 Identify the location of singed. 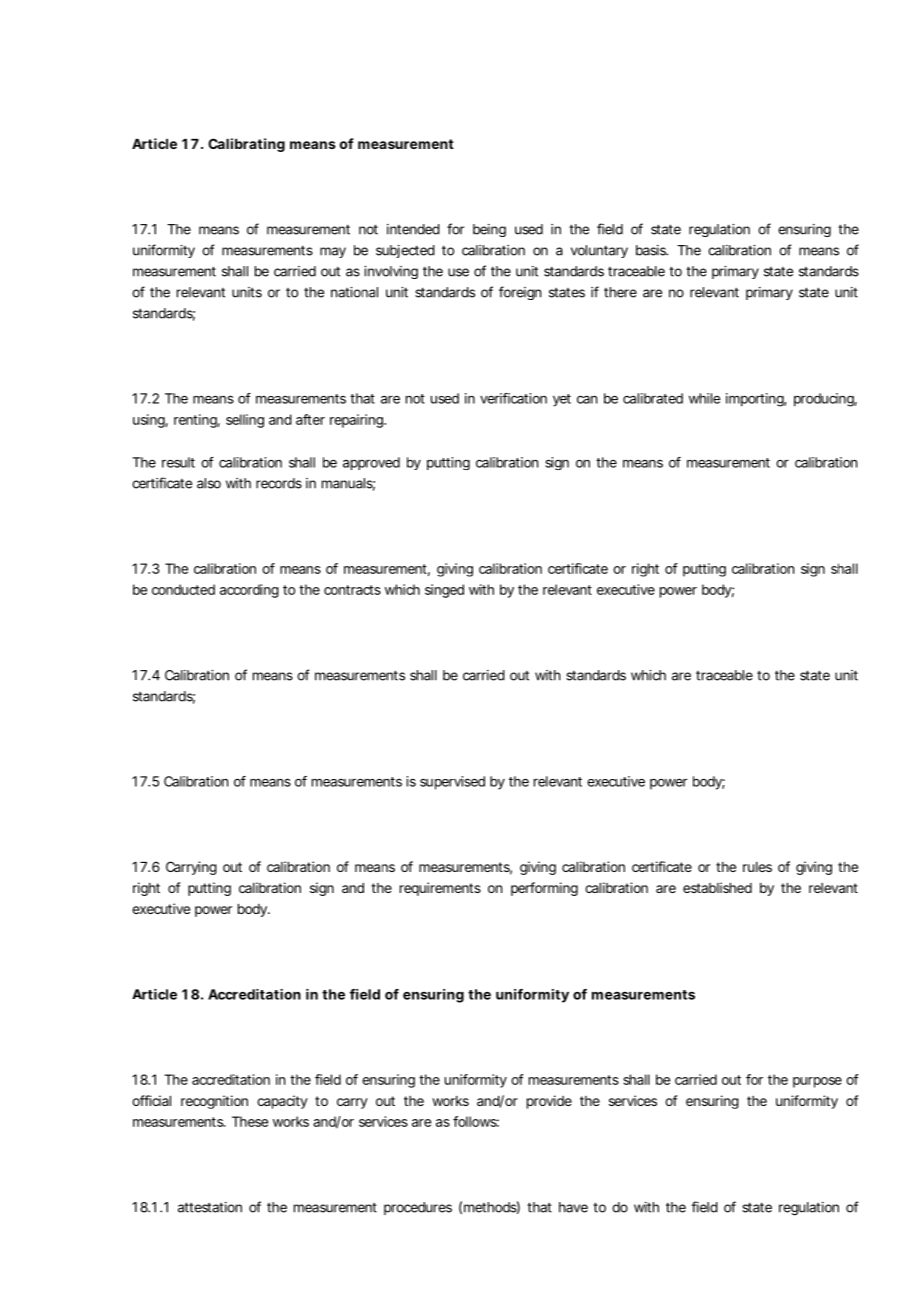
(444, 591).
